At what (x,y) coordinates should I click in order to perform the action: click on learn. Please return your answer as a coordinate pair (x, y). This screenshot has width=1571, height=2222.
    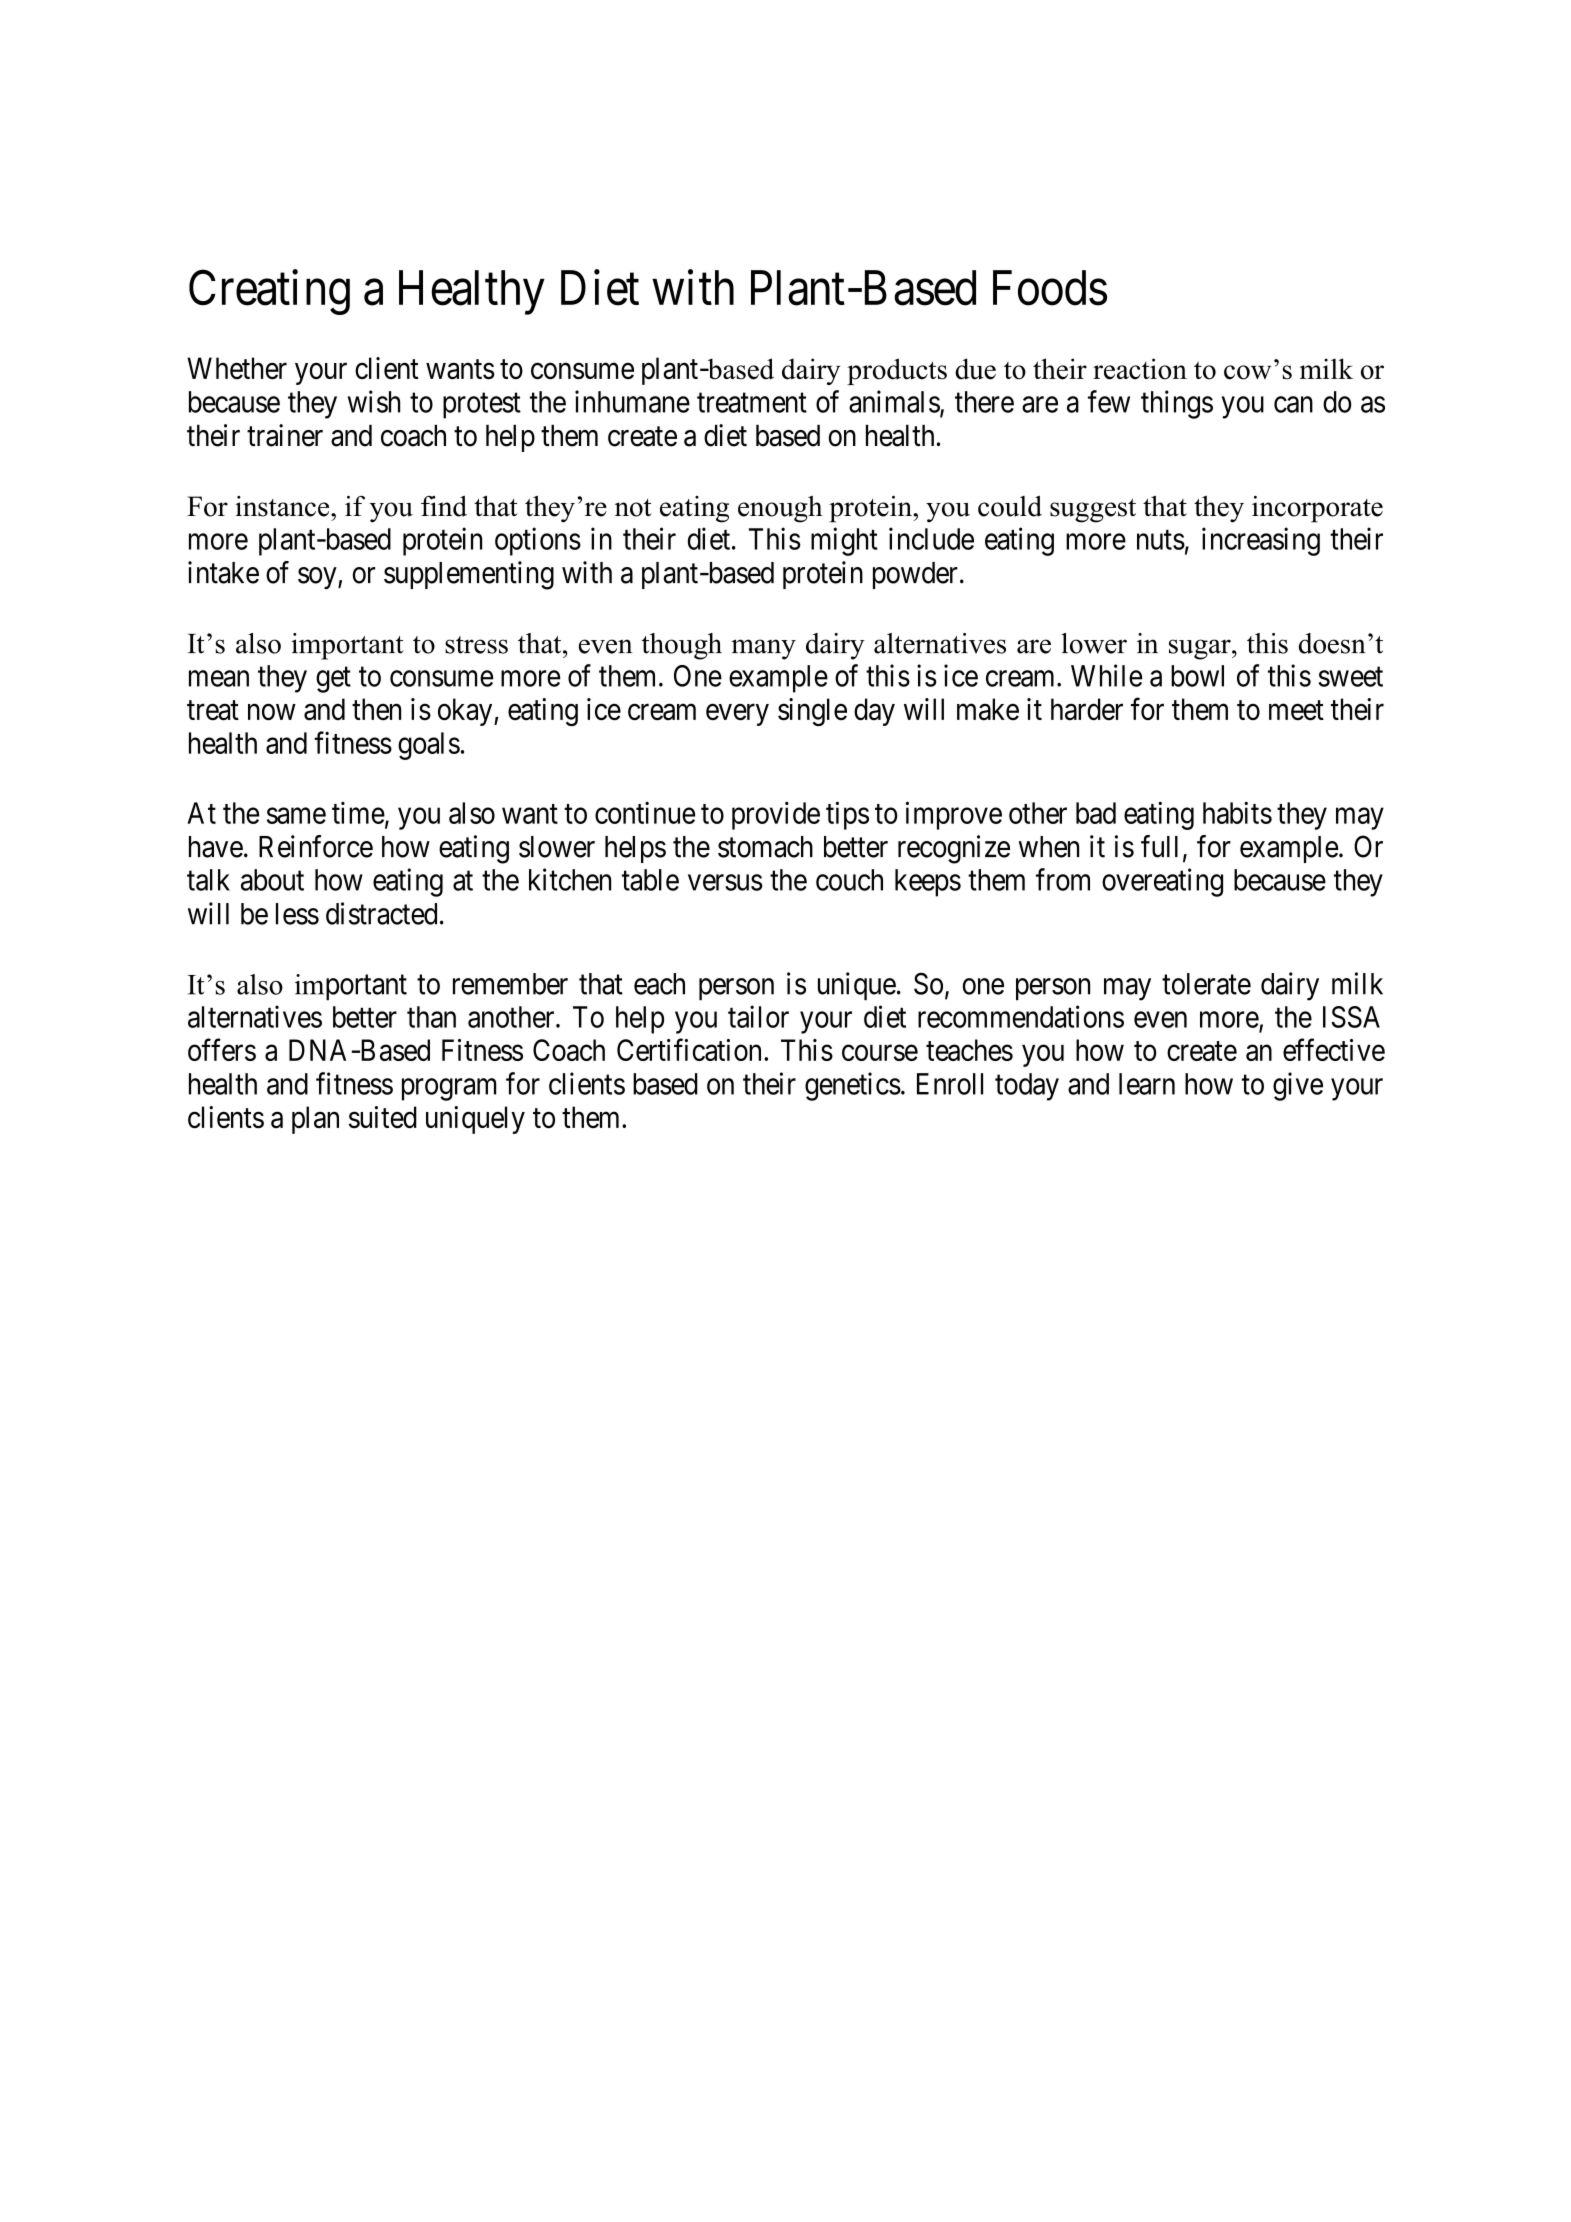
    Looking at the image, I should click on (1147, 1084).
